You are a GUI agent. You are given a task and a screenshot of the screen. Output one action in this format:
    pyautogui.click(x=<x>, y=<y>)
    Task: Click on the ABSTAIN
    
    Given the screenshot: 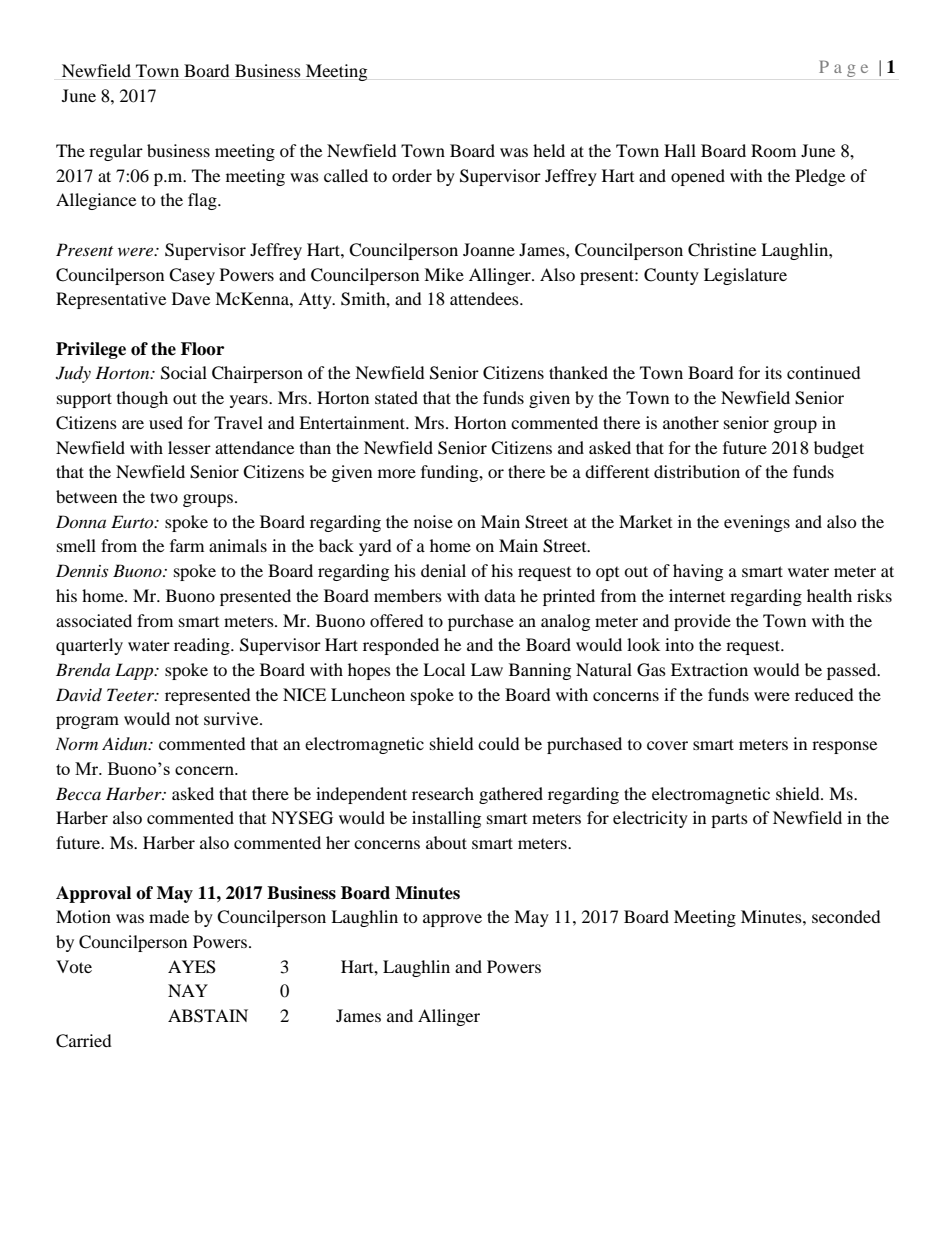 What is the action you would take?
    pyautogui.click(x=208, y=1016)
